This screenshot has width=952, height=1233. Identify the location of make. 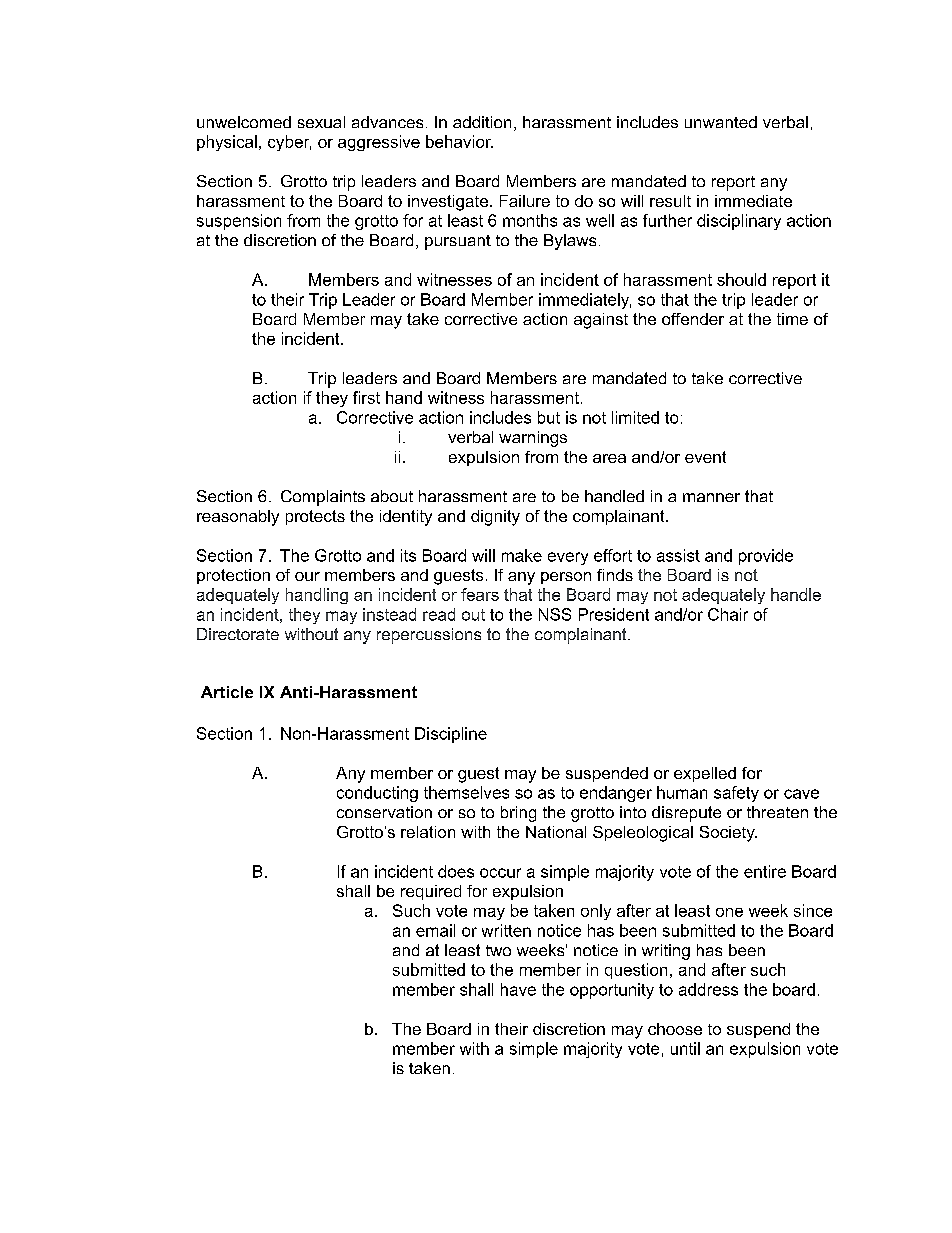
(522, 555).
